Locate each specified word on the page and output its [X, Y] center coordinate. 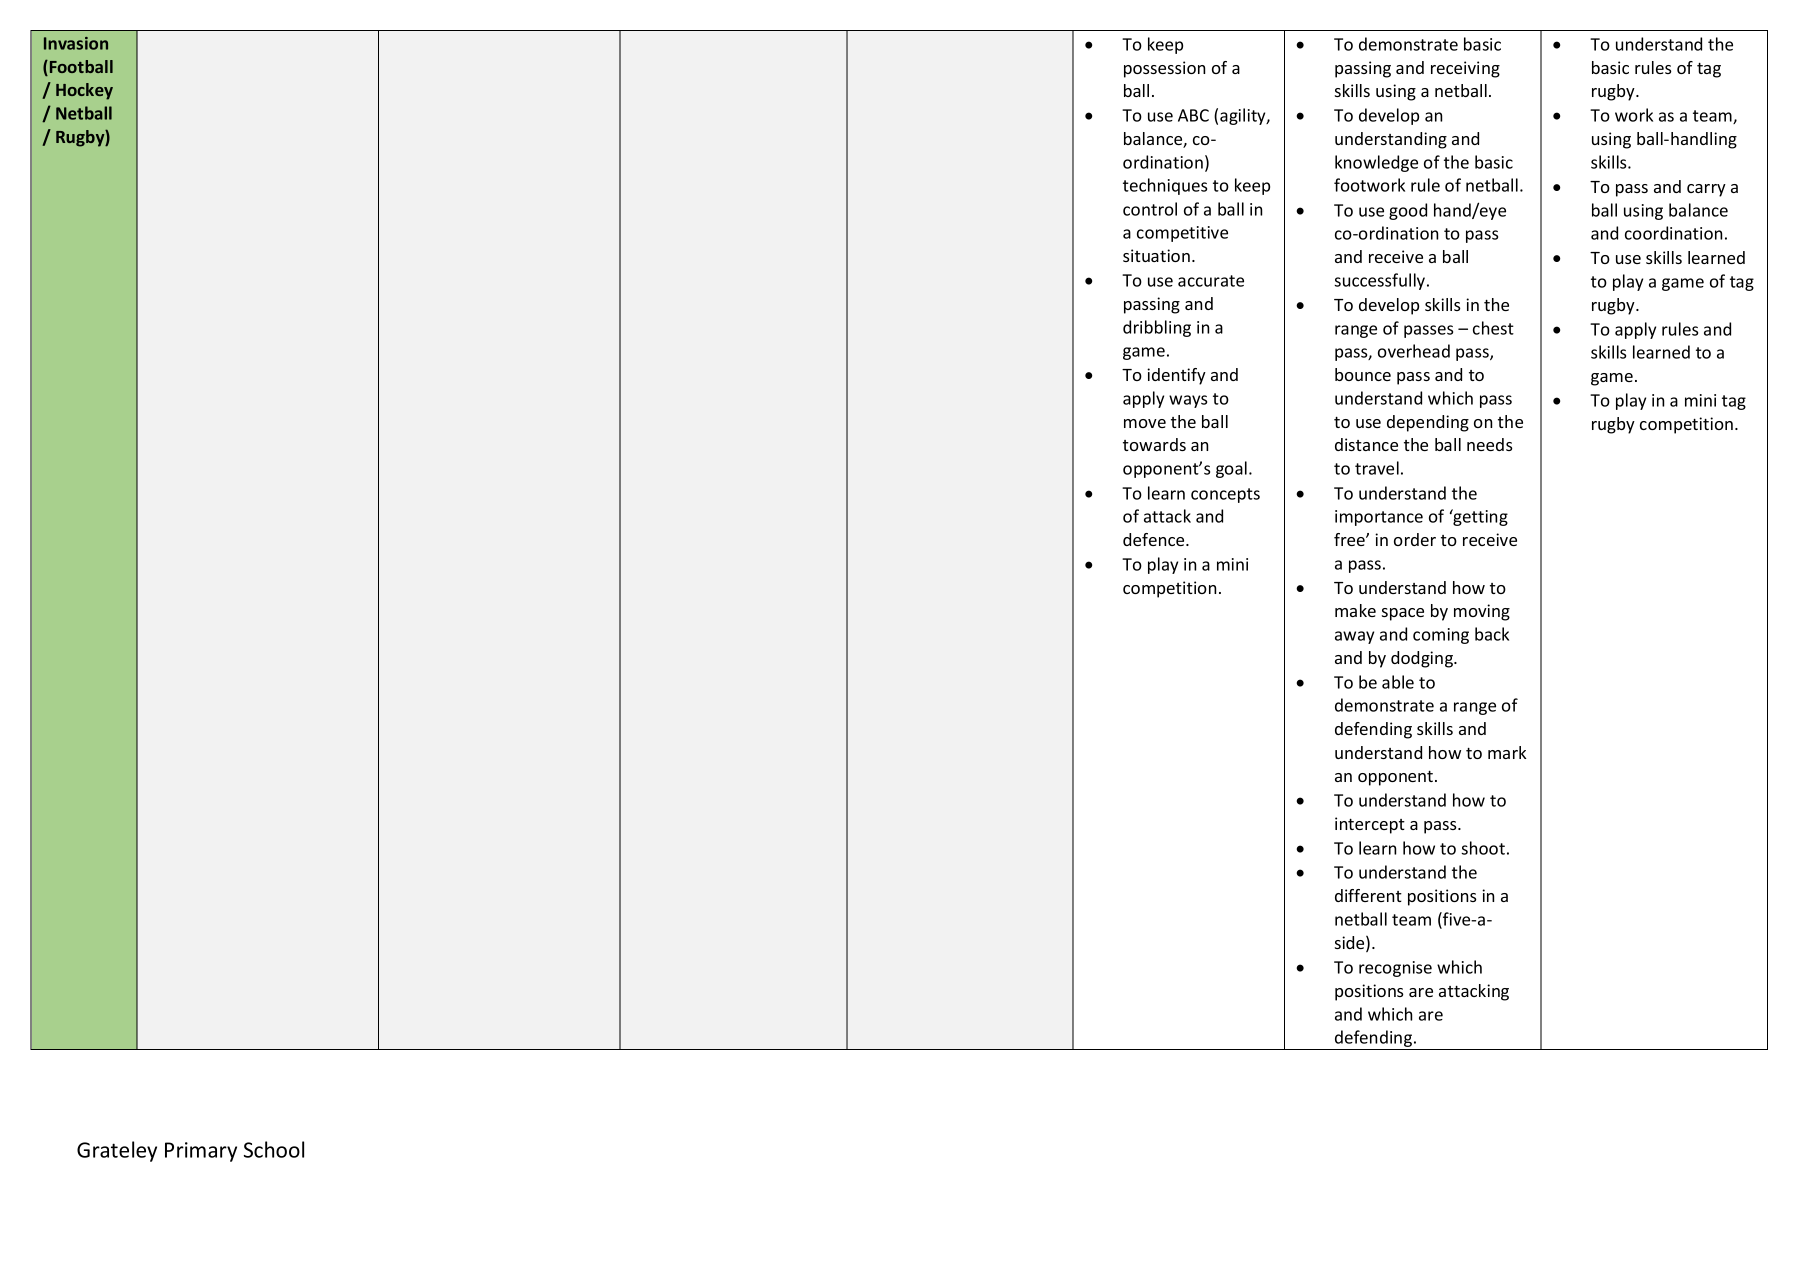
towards [1154, 444]
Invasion [76, 43]
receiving [1465, 69]
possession [1164, 69]
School [274, 1149]
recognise [1395, 969]
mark [1507, 752]
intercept [1370, 825]
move [1145, 423]
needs [1490, 444]
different [1368, 895]
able [1398, 682]
